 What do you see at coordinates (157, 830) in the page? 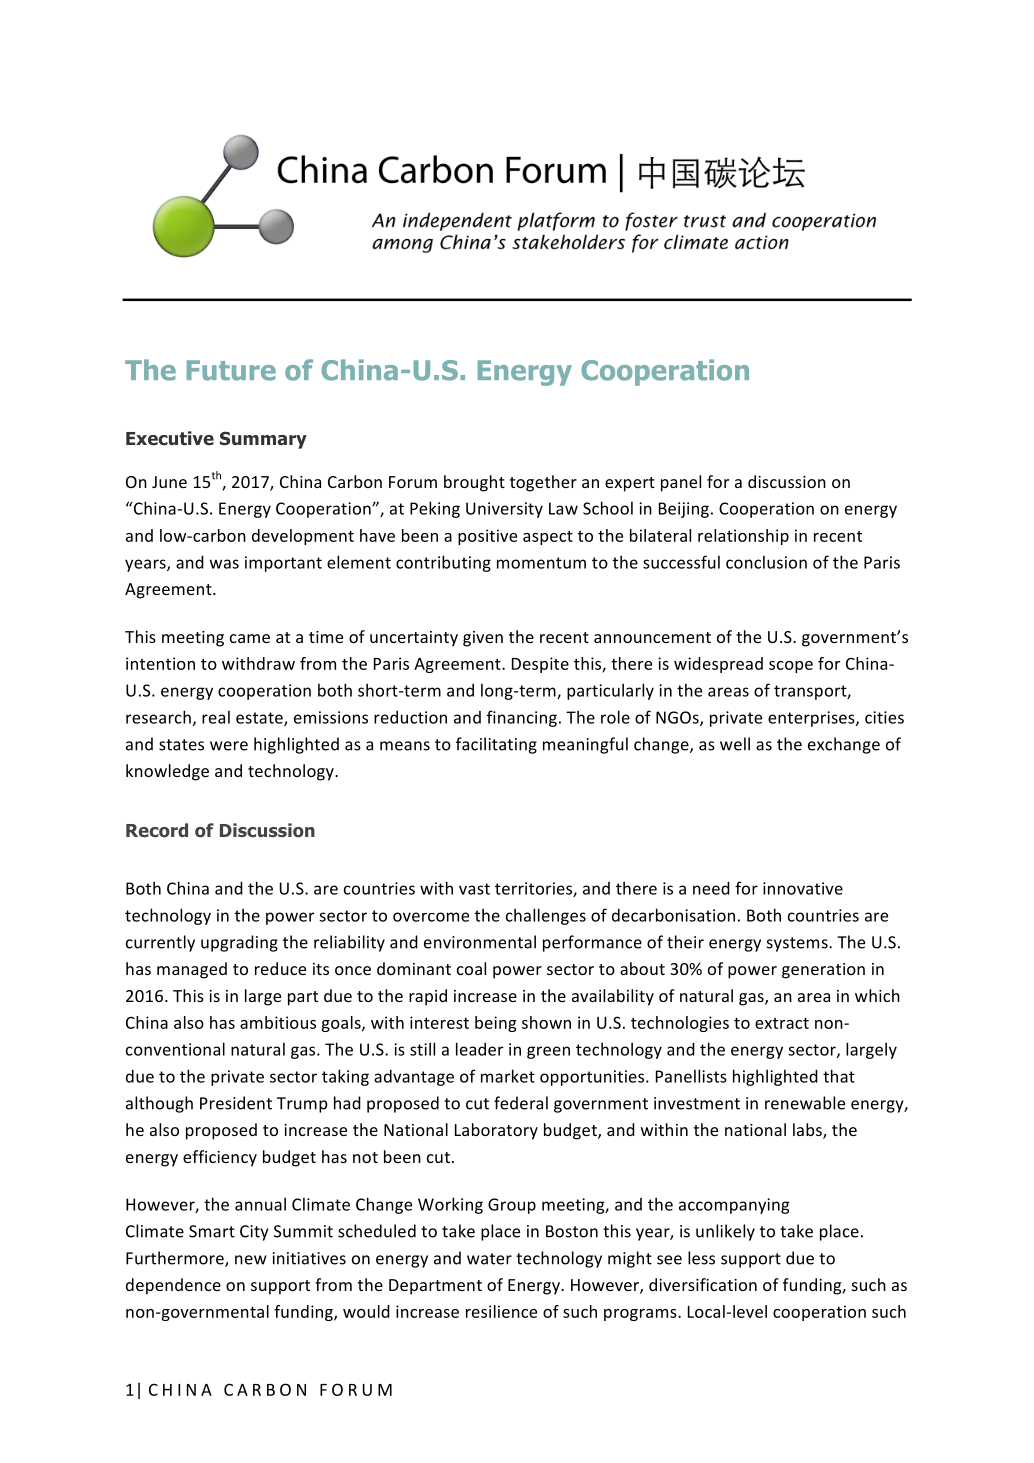
I see `Record` at bounding box center [157, 830].
